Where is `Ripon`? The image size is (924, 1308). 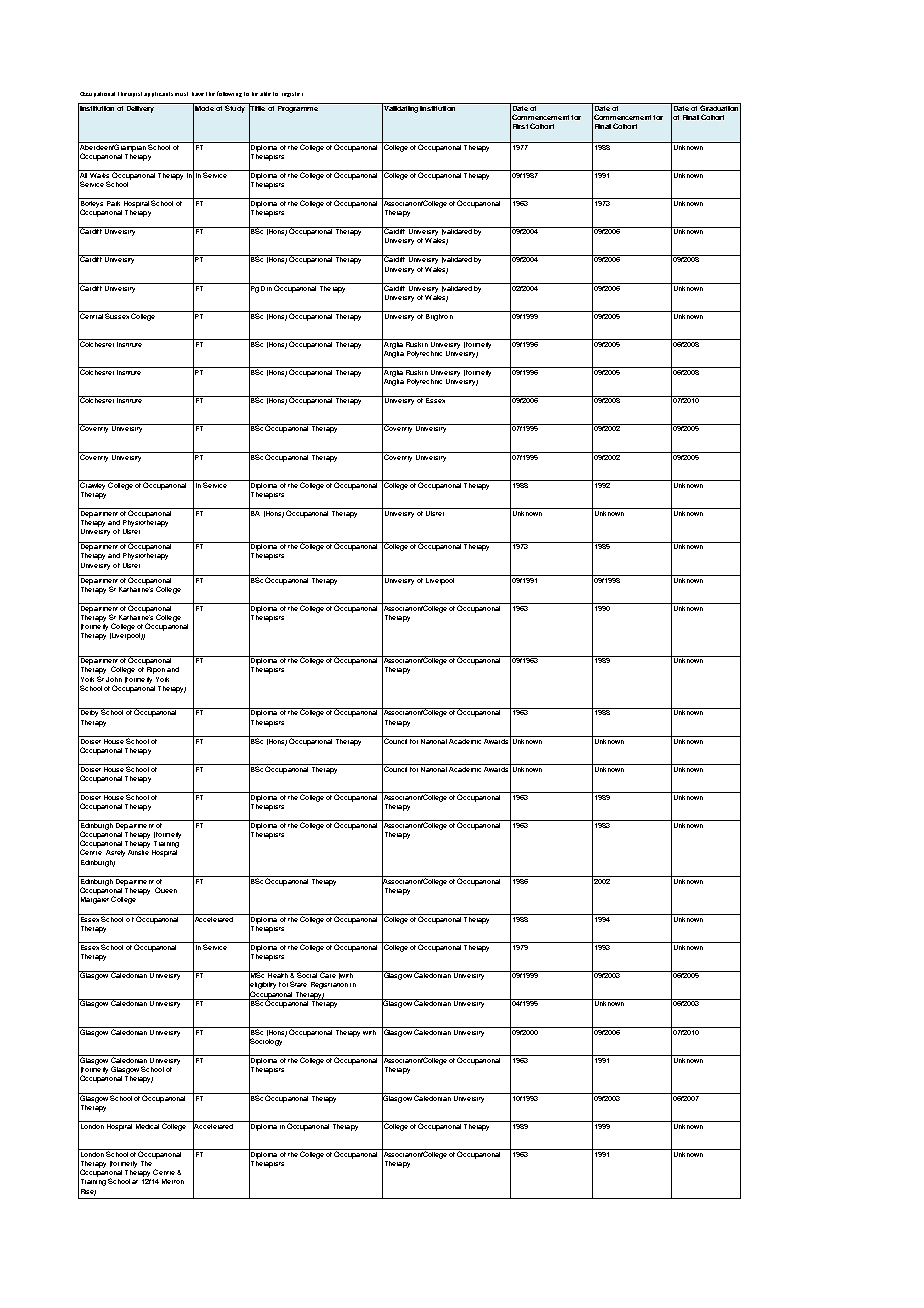
Ripon is located at coordinates (155, 669).
